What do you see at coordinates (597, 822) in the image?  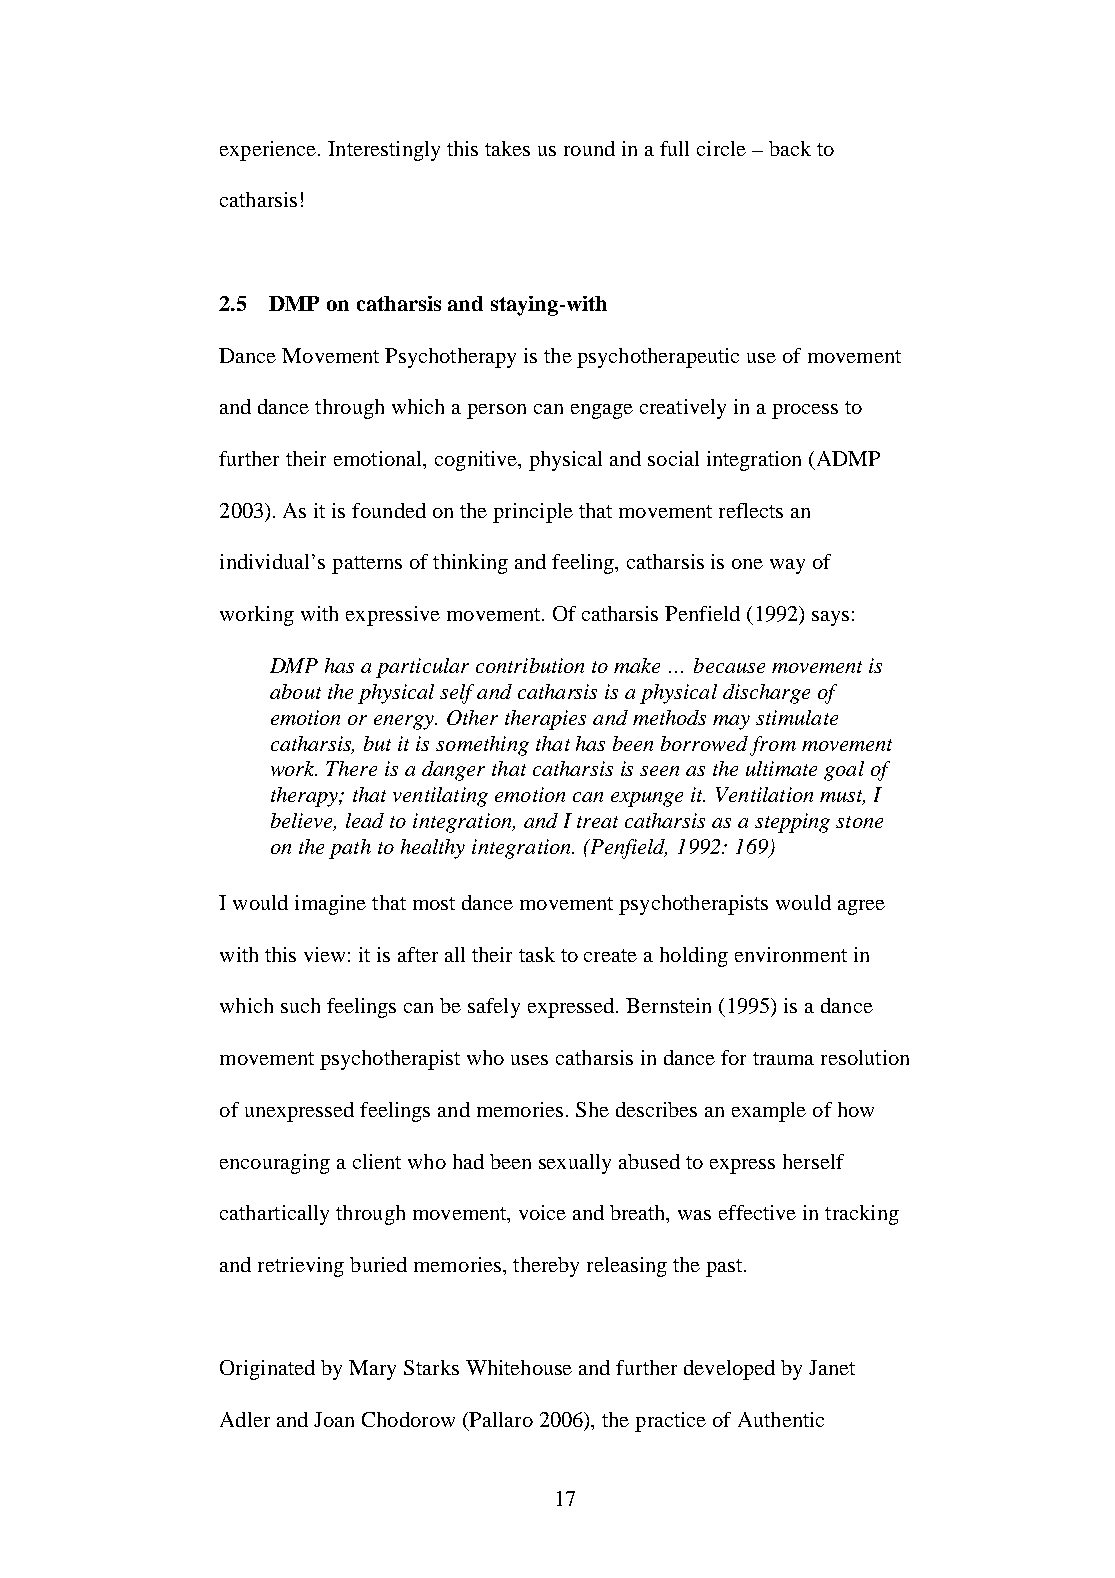 I see `treat` at bounding box center [597, 822].
